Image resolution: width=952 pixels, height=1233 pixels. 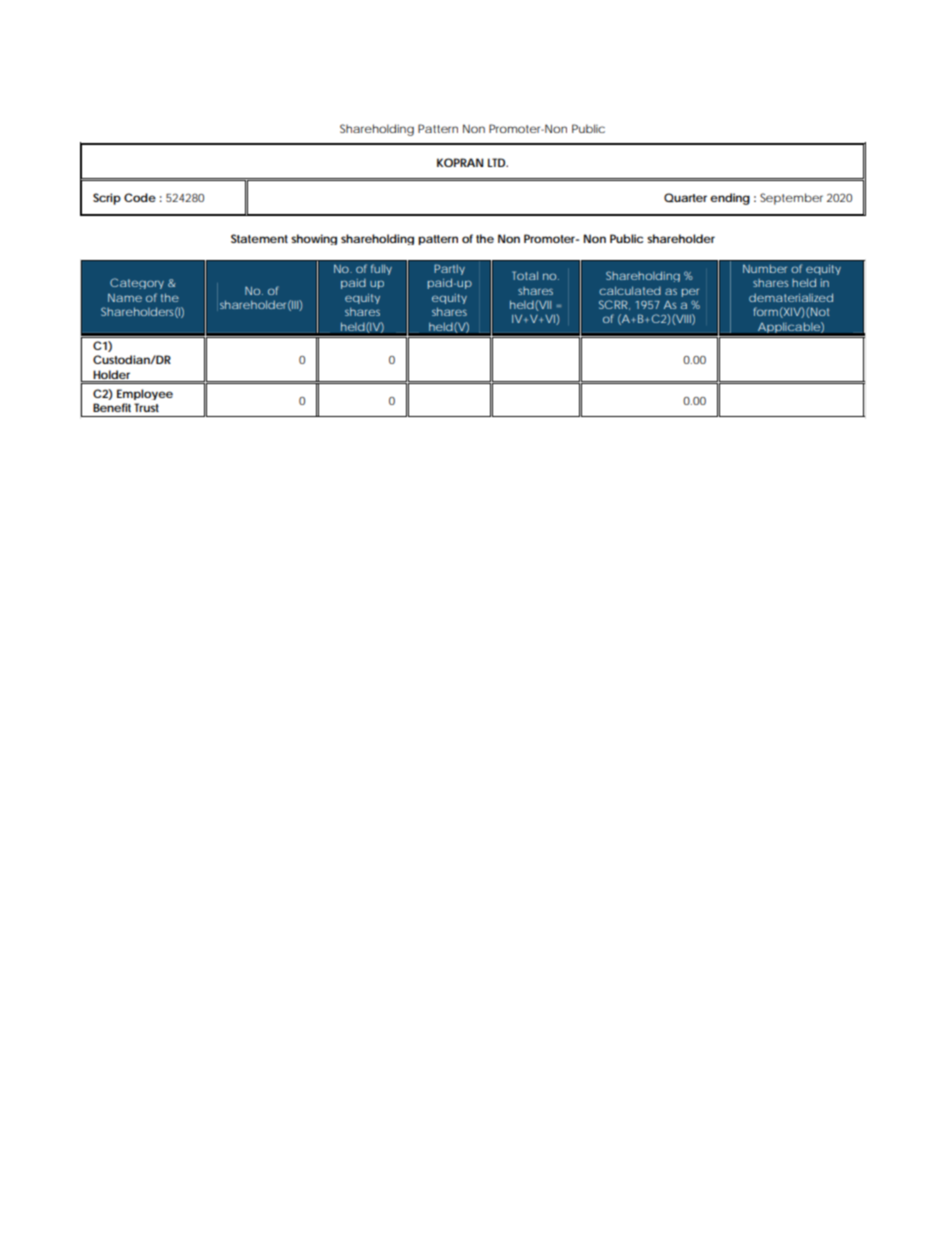 I want to click on September, so click(x=791, y=199).
